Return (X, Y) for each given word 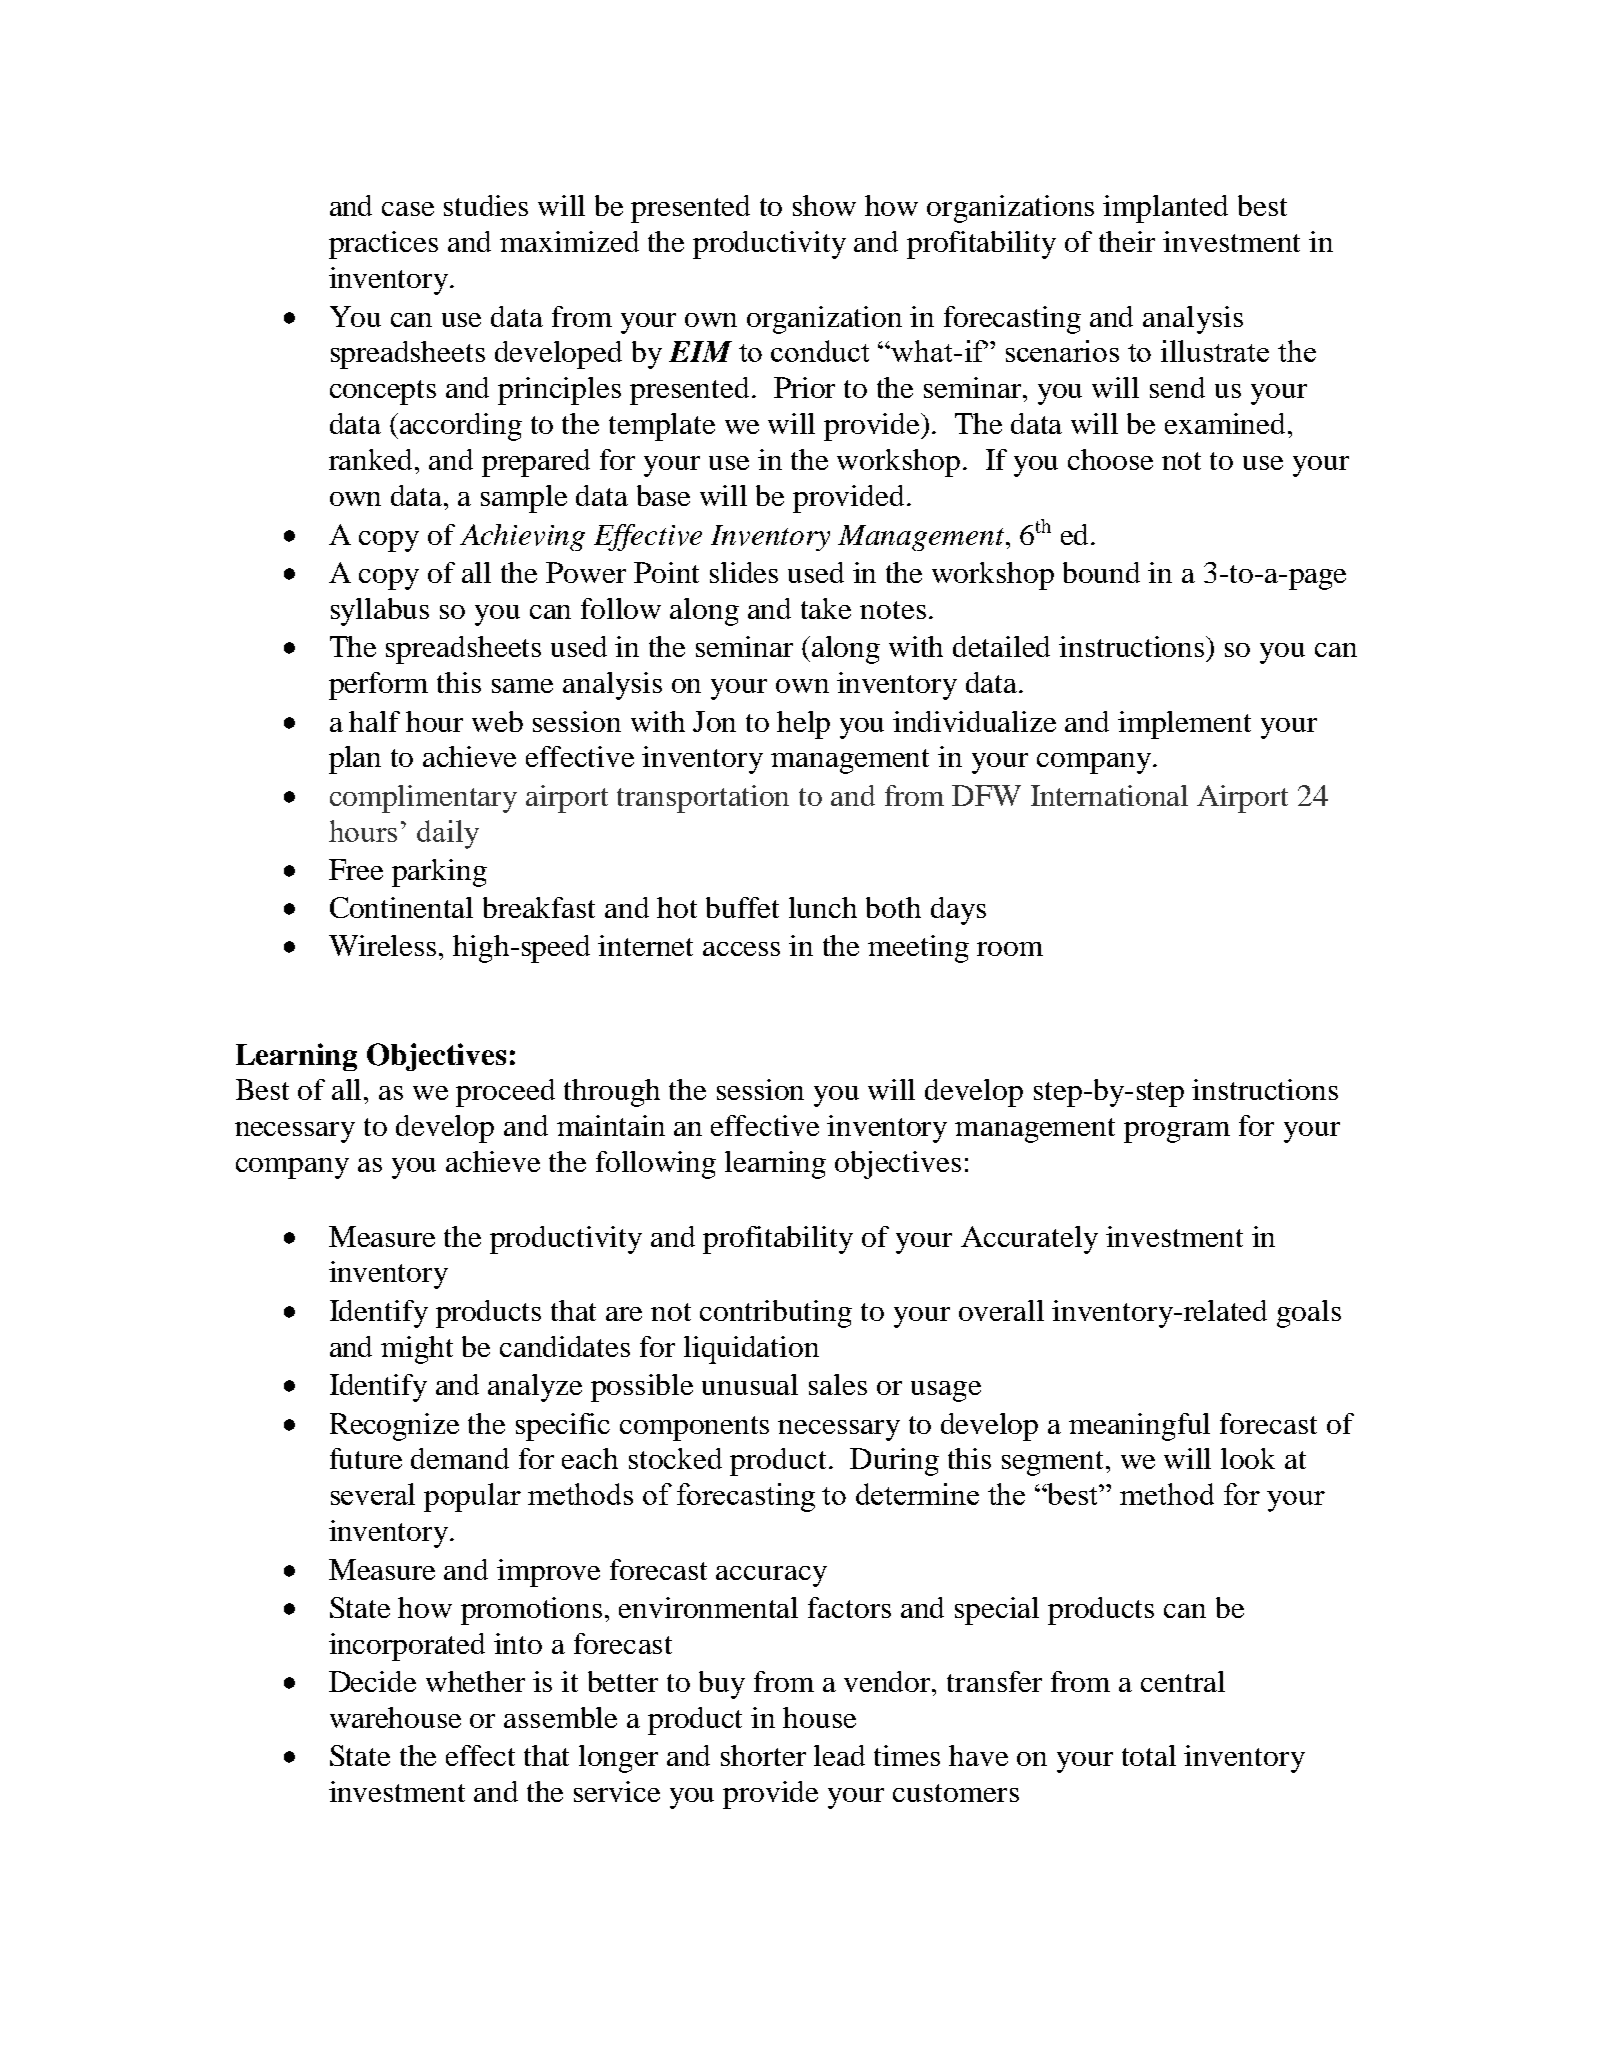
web (497, 721)
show (824, 205)
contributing (776, 1314)
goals (1309, 1314)
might (417, 1350)
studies (486, 205)
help (803, 725)
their (1127, 241)
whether (475, 1681)
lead (839, 1755)
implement (1184, 725)
